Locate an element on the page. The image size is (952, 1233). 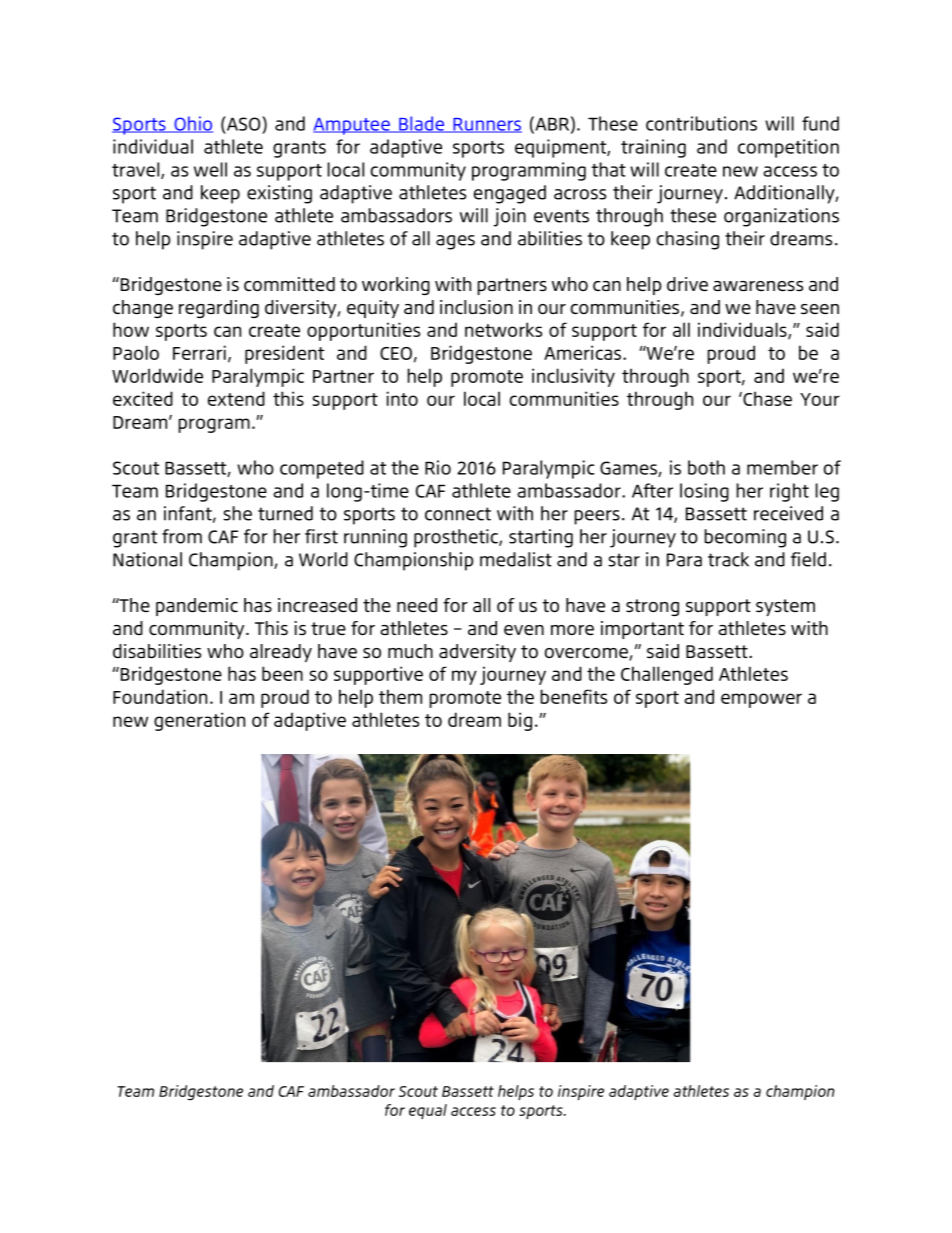
them is located at coordinates (400, 696).
